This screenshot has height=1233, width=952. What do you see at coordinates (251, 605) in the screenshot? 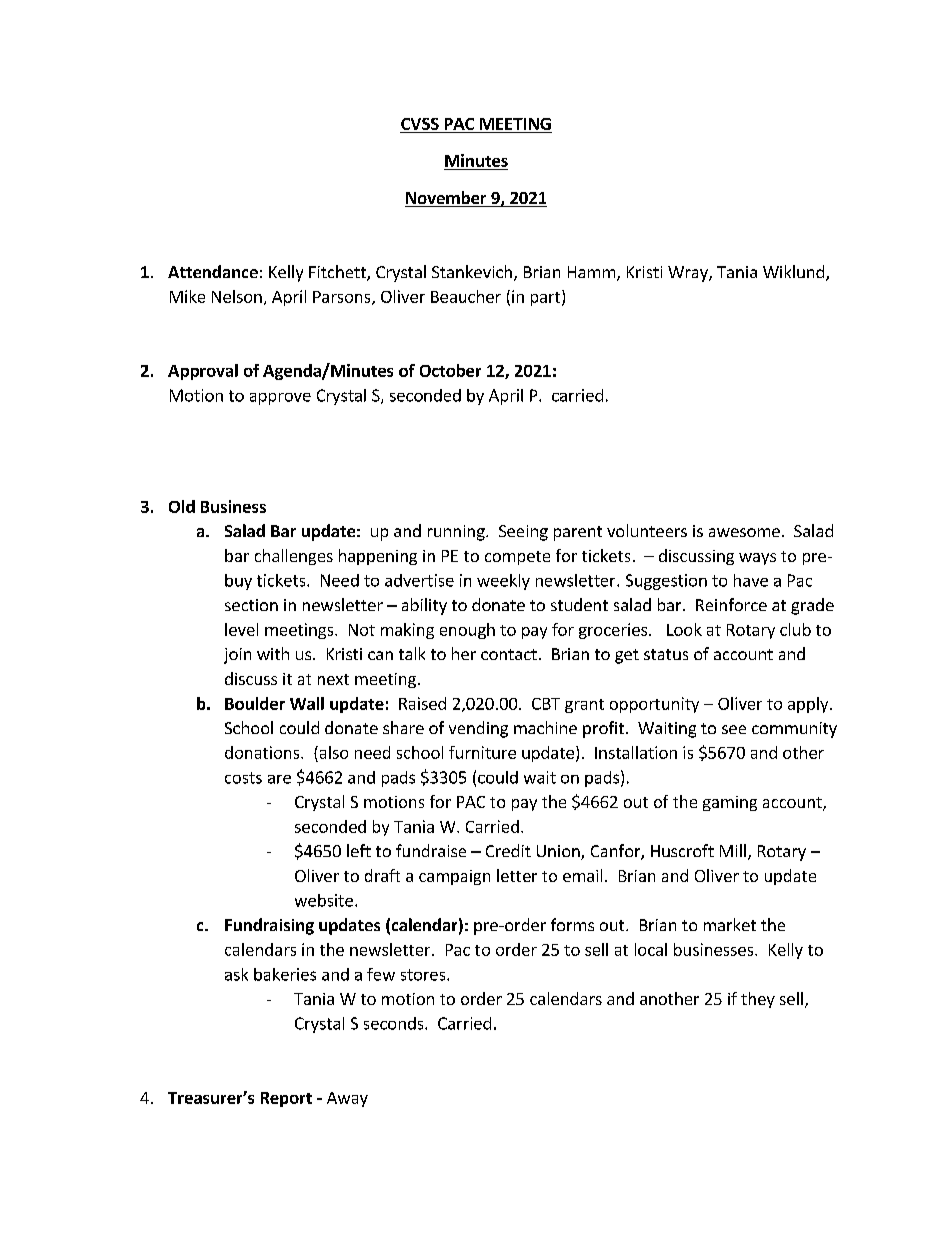
I see `section` at bounding box center [251, 605].
